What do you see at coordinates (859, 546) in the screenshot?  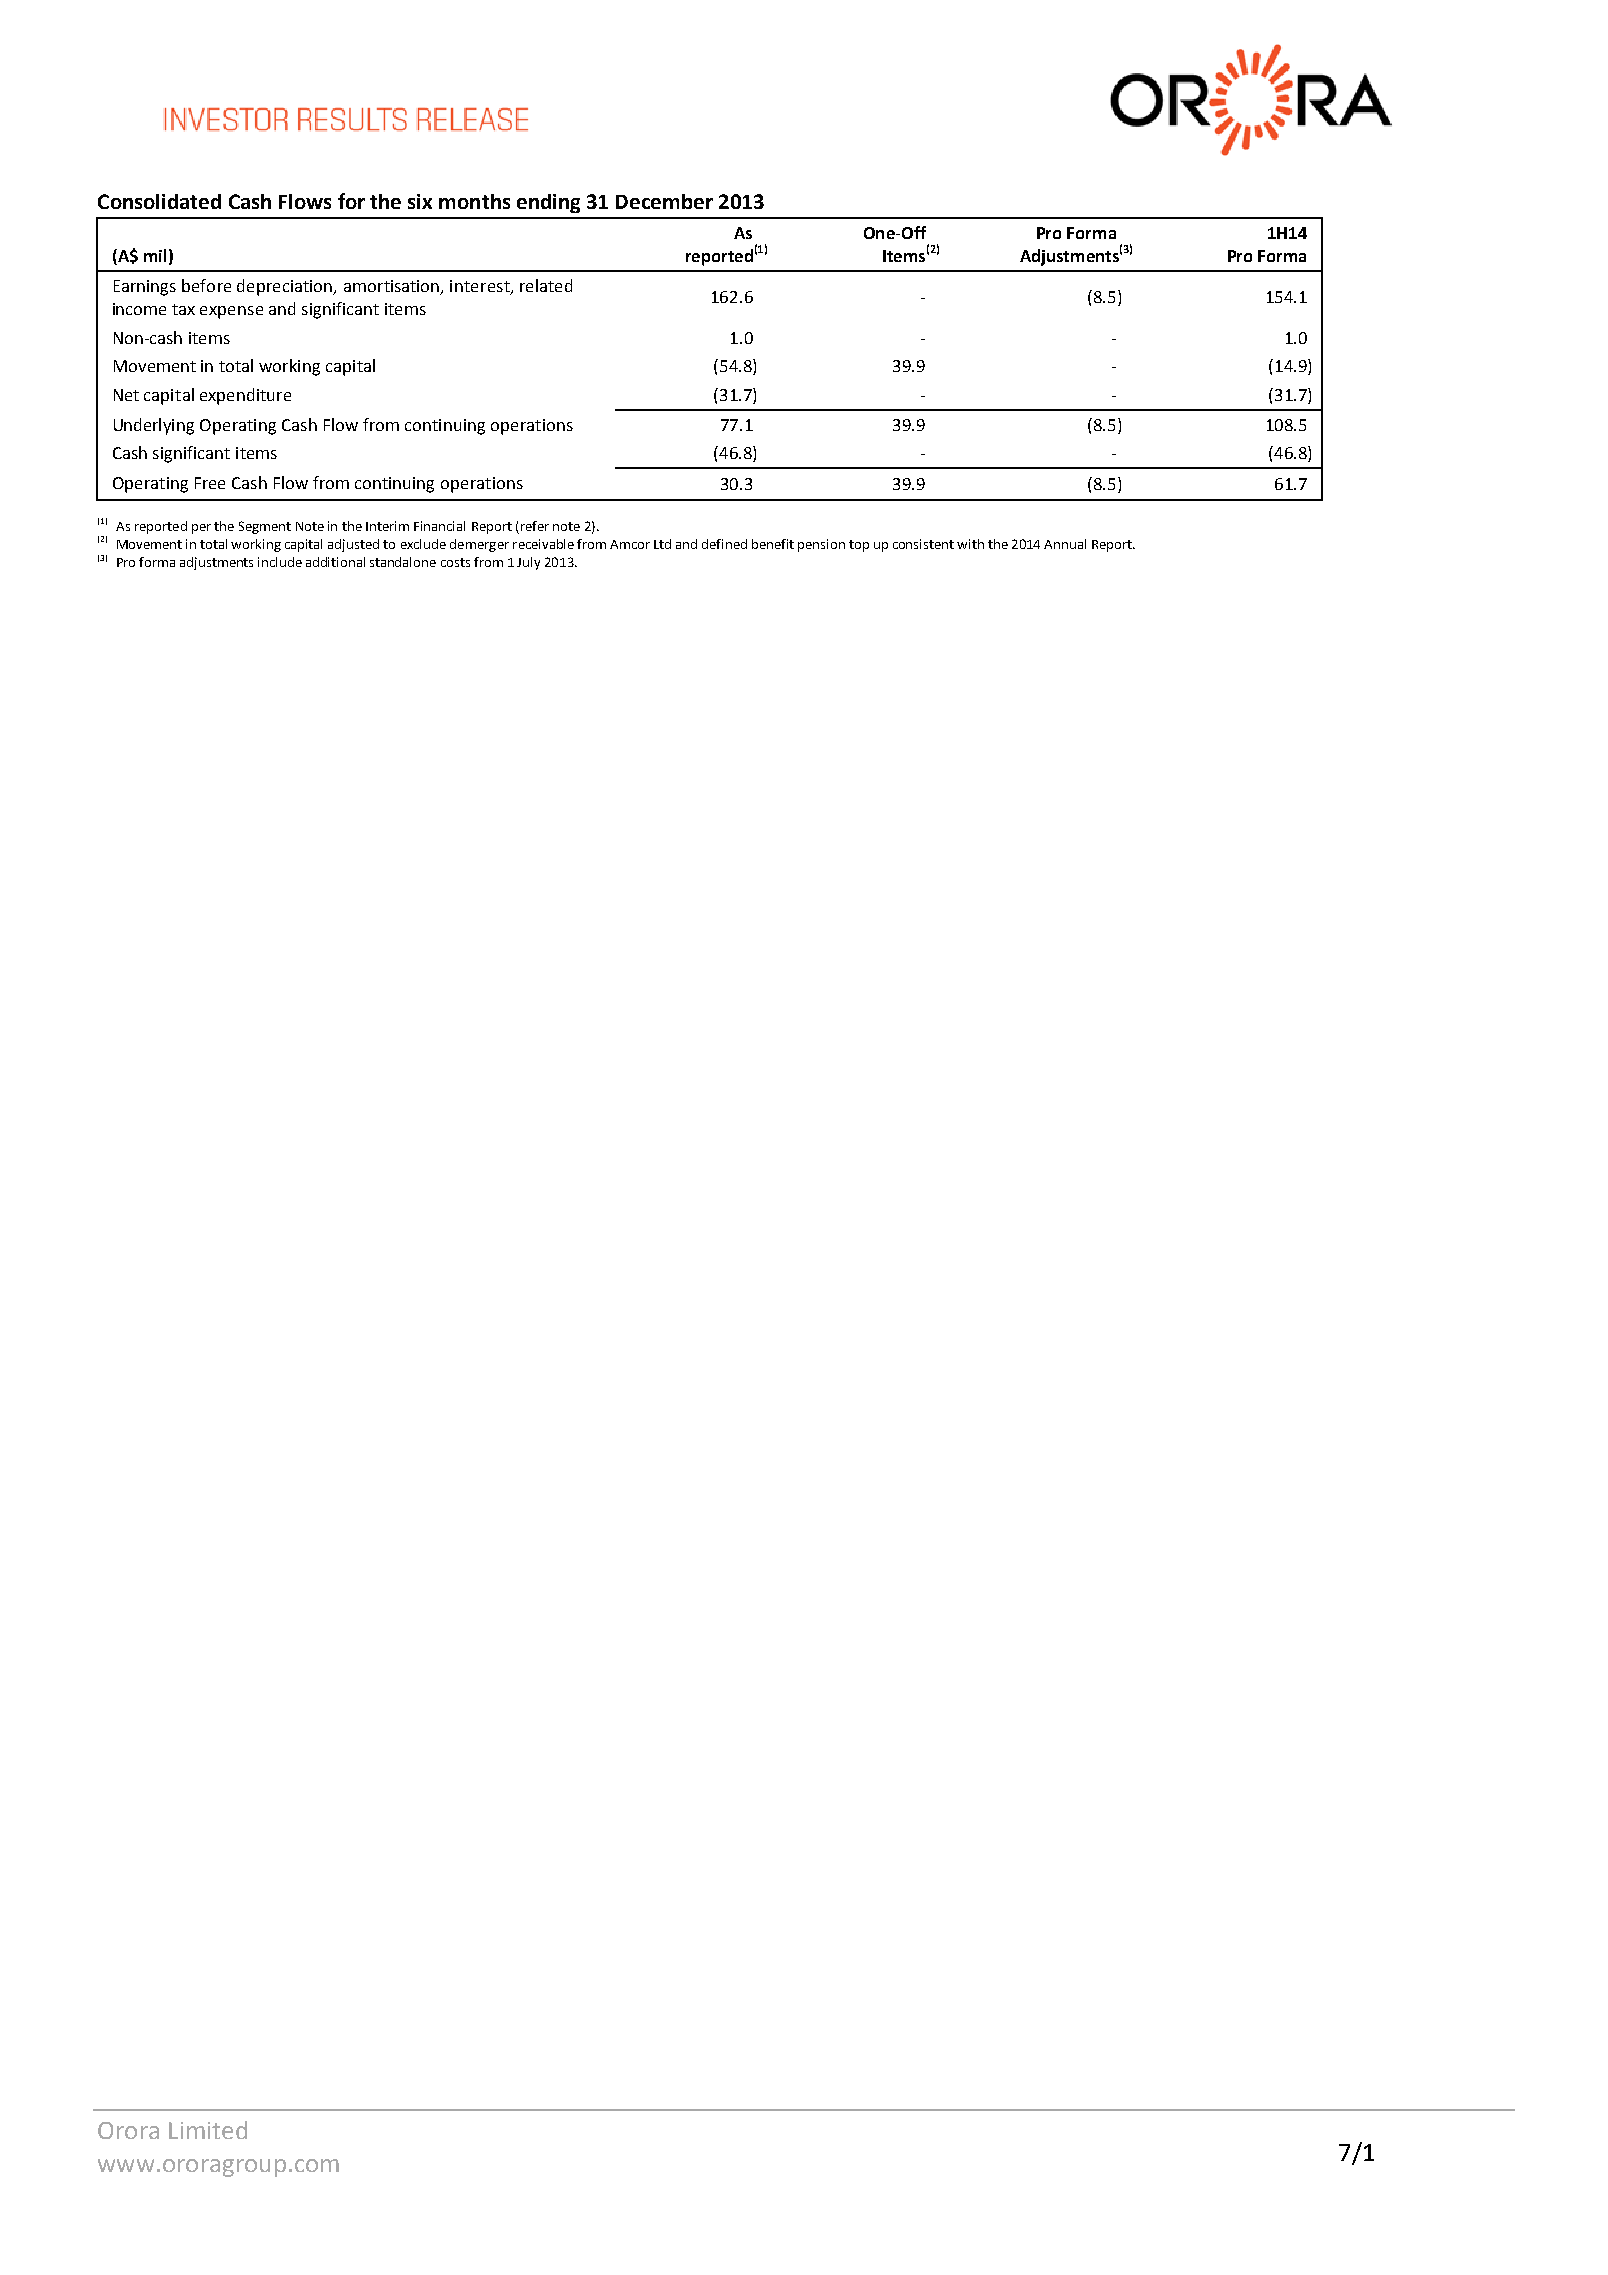 I see `top` at bounding box center [859, 546].
